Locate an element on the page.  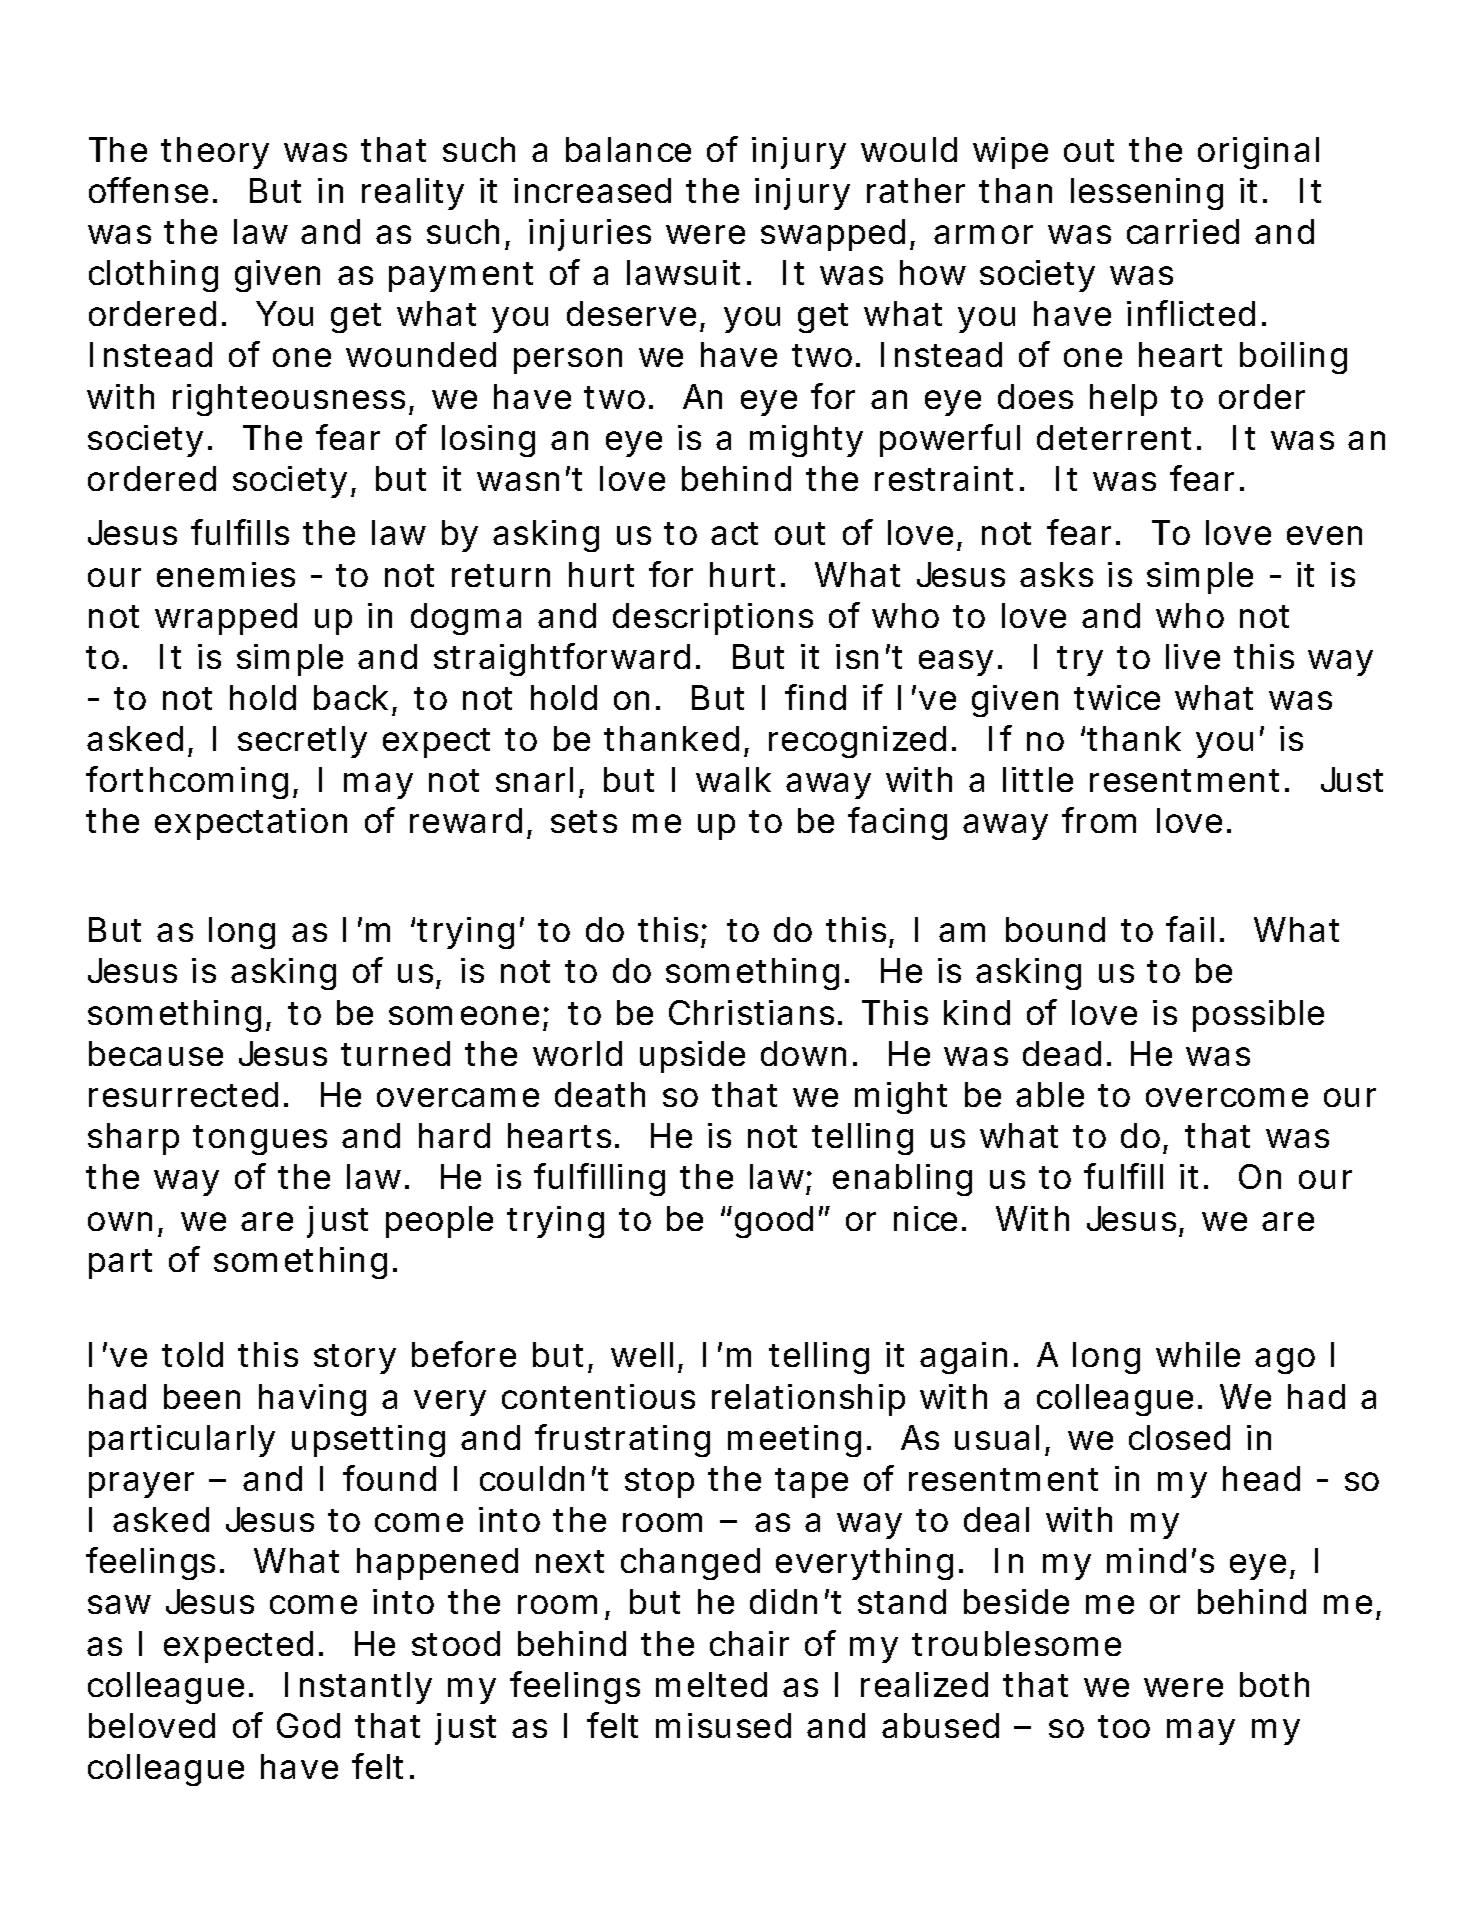
melted is located at coordinates (711, 1684).
